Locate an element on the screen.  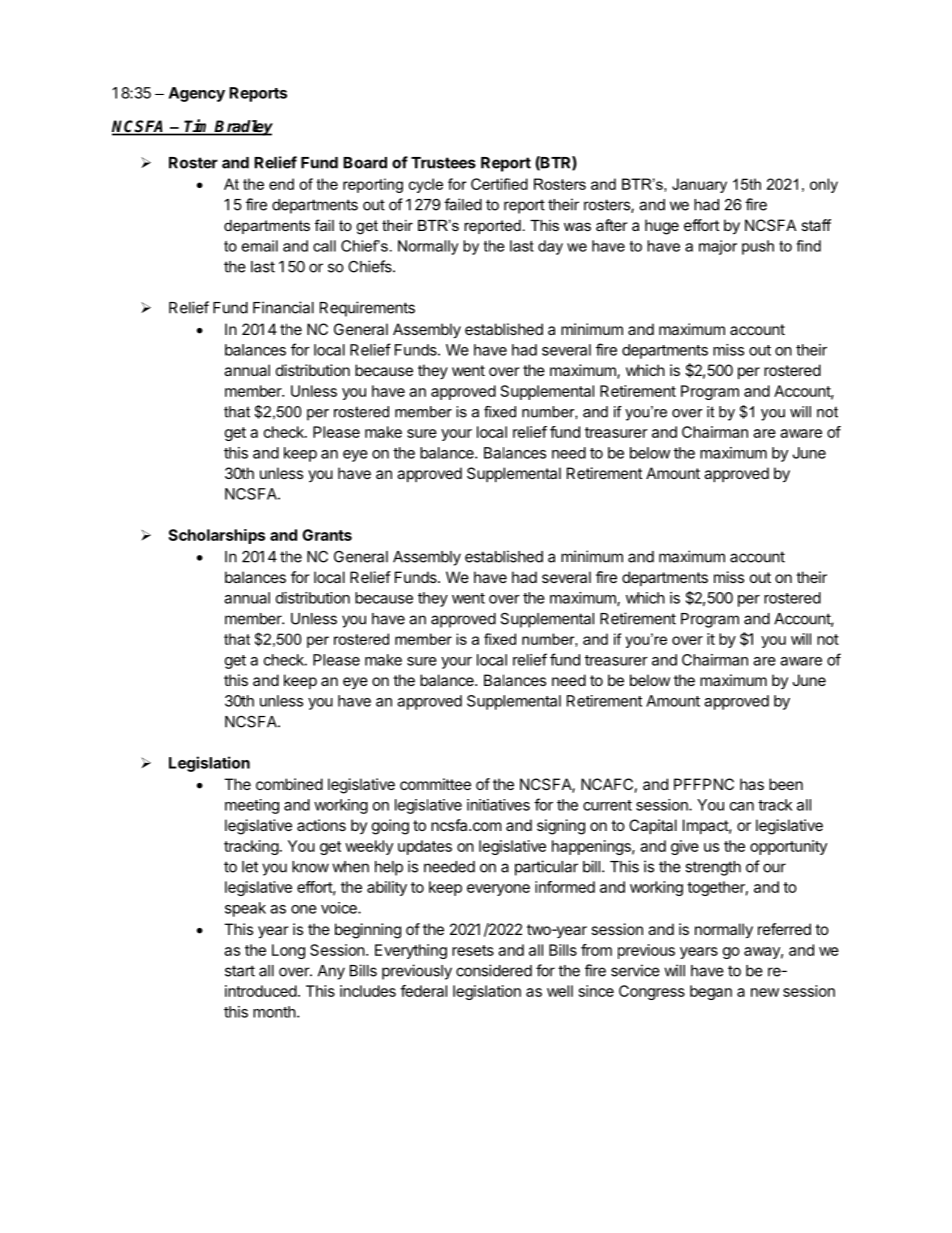
considered is located at coordinates (494, 970).
